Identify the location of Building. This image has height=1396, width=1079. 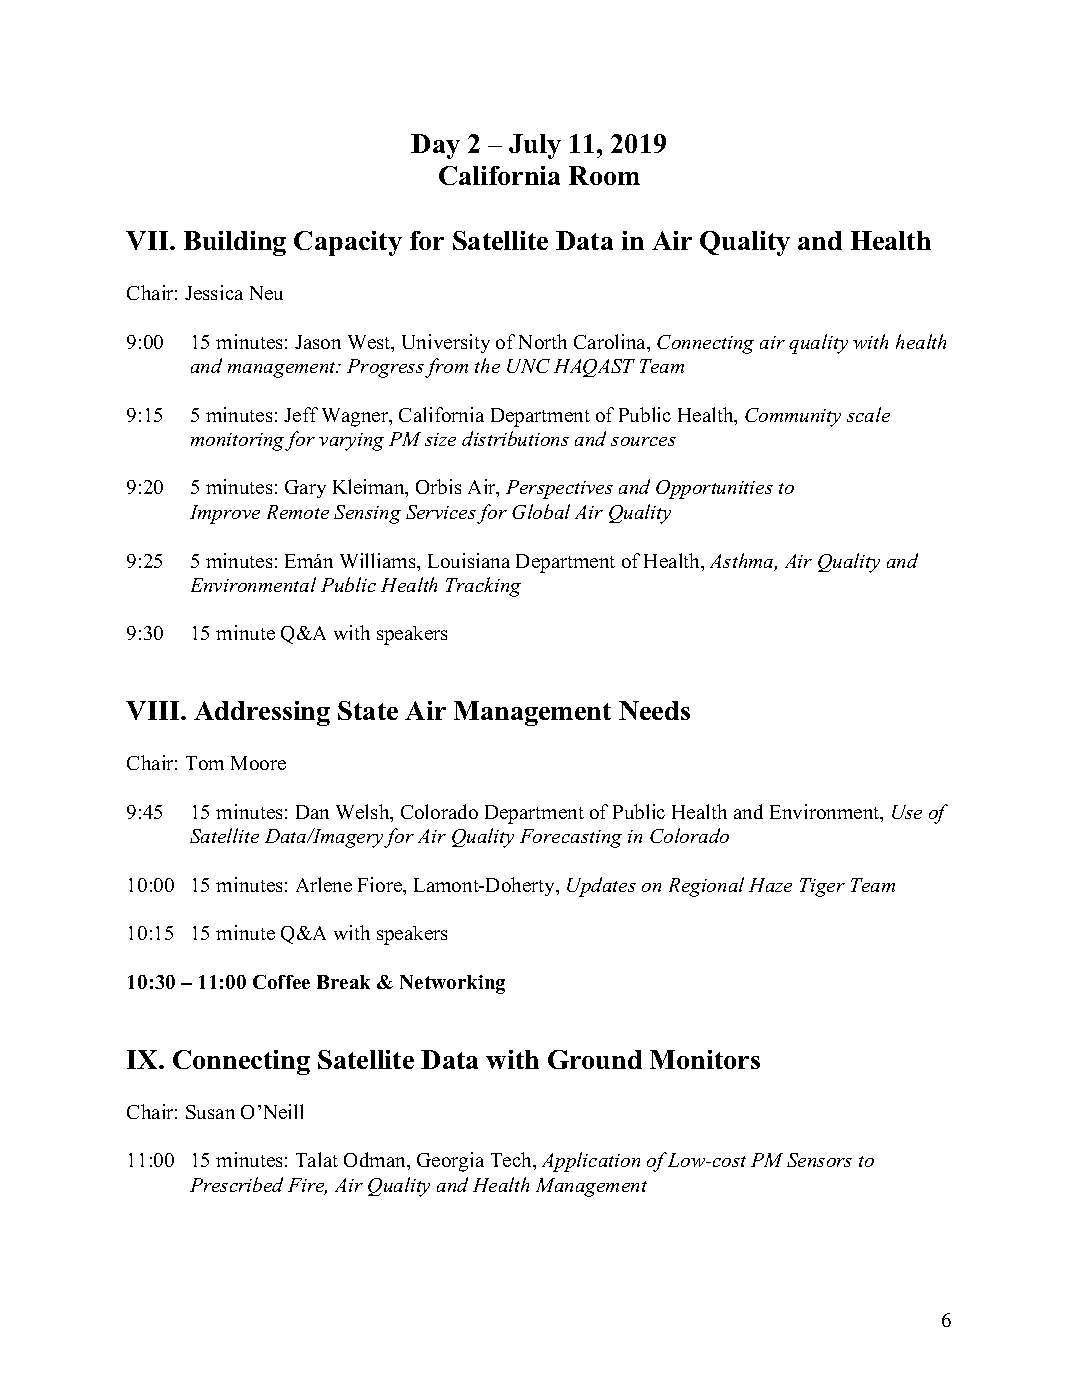
(235, 243).
